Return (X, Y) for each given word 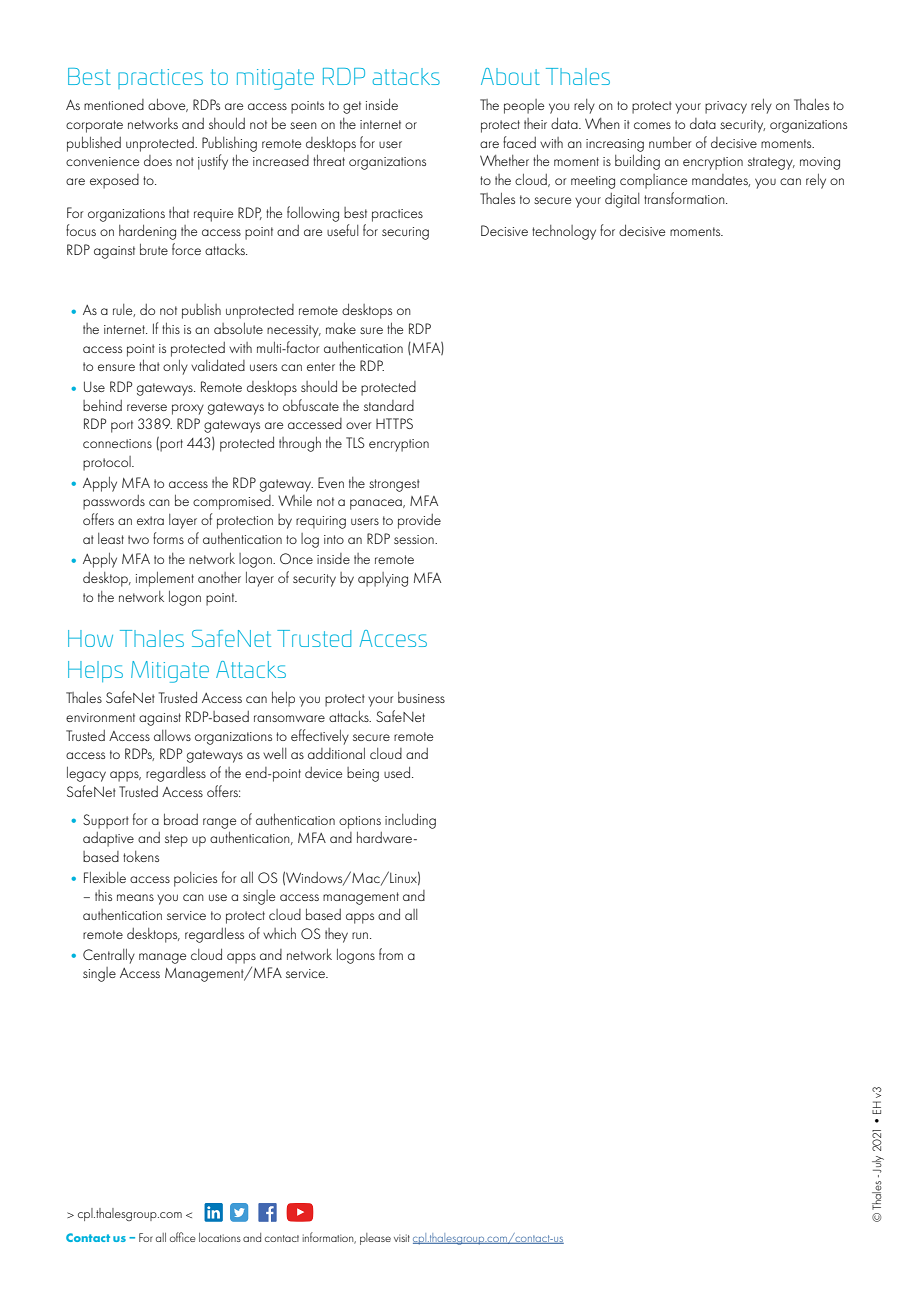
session (415, 539)
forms (168, 538)
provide (419, 521)
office (183, 1237)
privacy (726, 107)
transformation (685, 198)
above (168, 105)
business (421, 697)
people (524, 106)
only (175, 367)
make (341, 328)
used (398, 772)
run (360, 935)
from (391, 954)
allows (172, 735)
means (135, 897)
